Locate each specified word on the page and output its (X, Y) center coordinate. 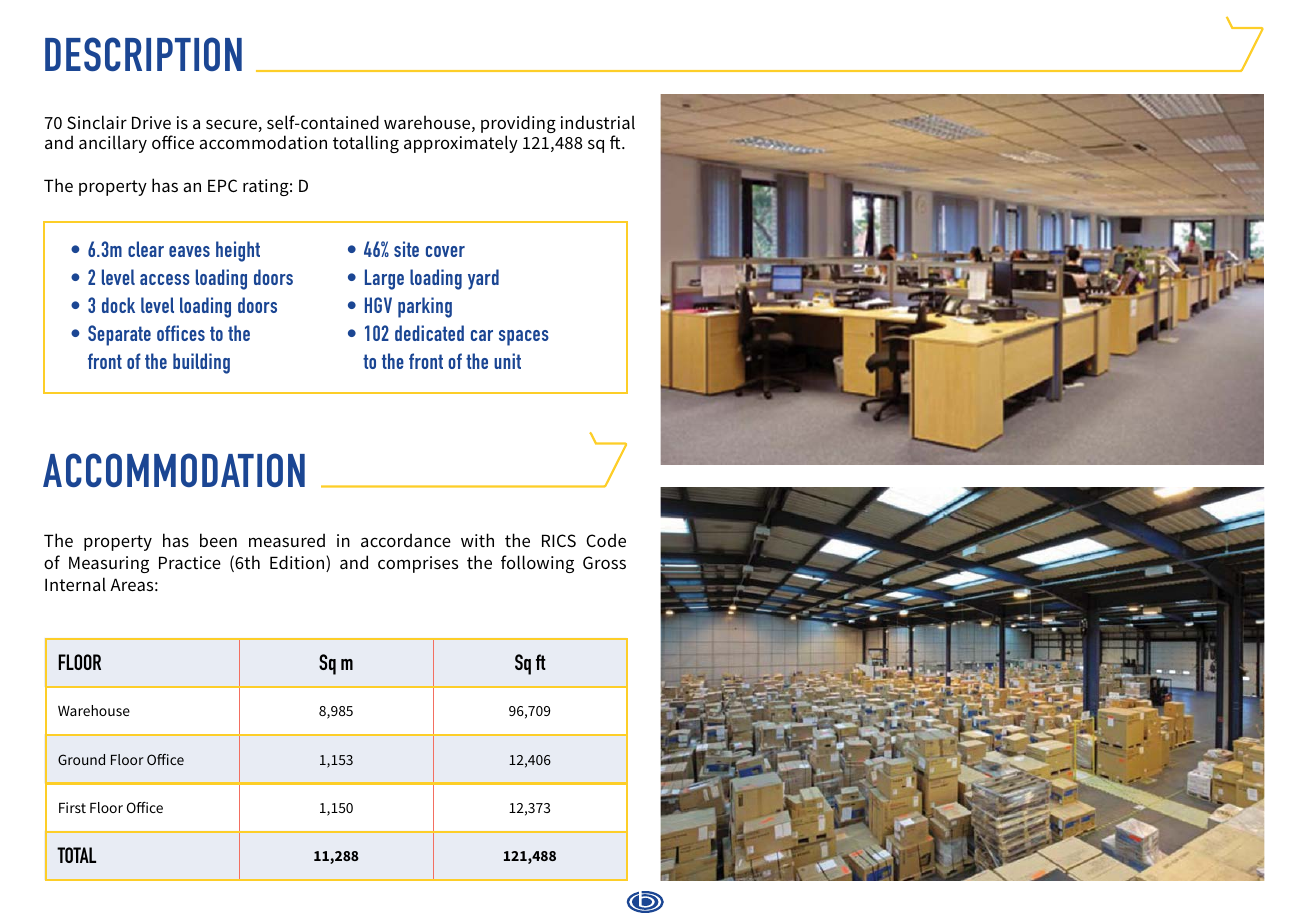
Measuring (109, 564)
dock (118, 305)
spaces (524, 338)
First (72, 807)
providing (518, 125)
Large (384, 279)
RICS (559, 540)
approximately (461, 144)
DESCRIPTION (143, 54)
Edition (298, 563)
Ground (81, 759)
